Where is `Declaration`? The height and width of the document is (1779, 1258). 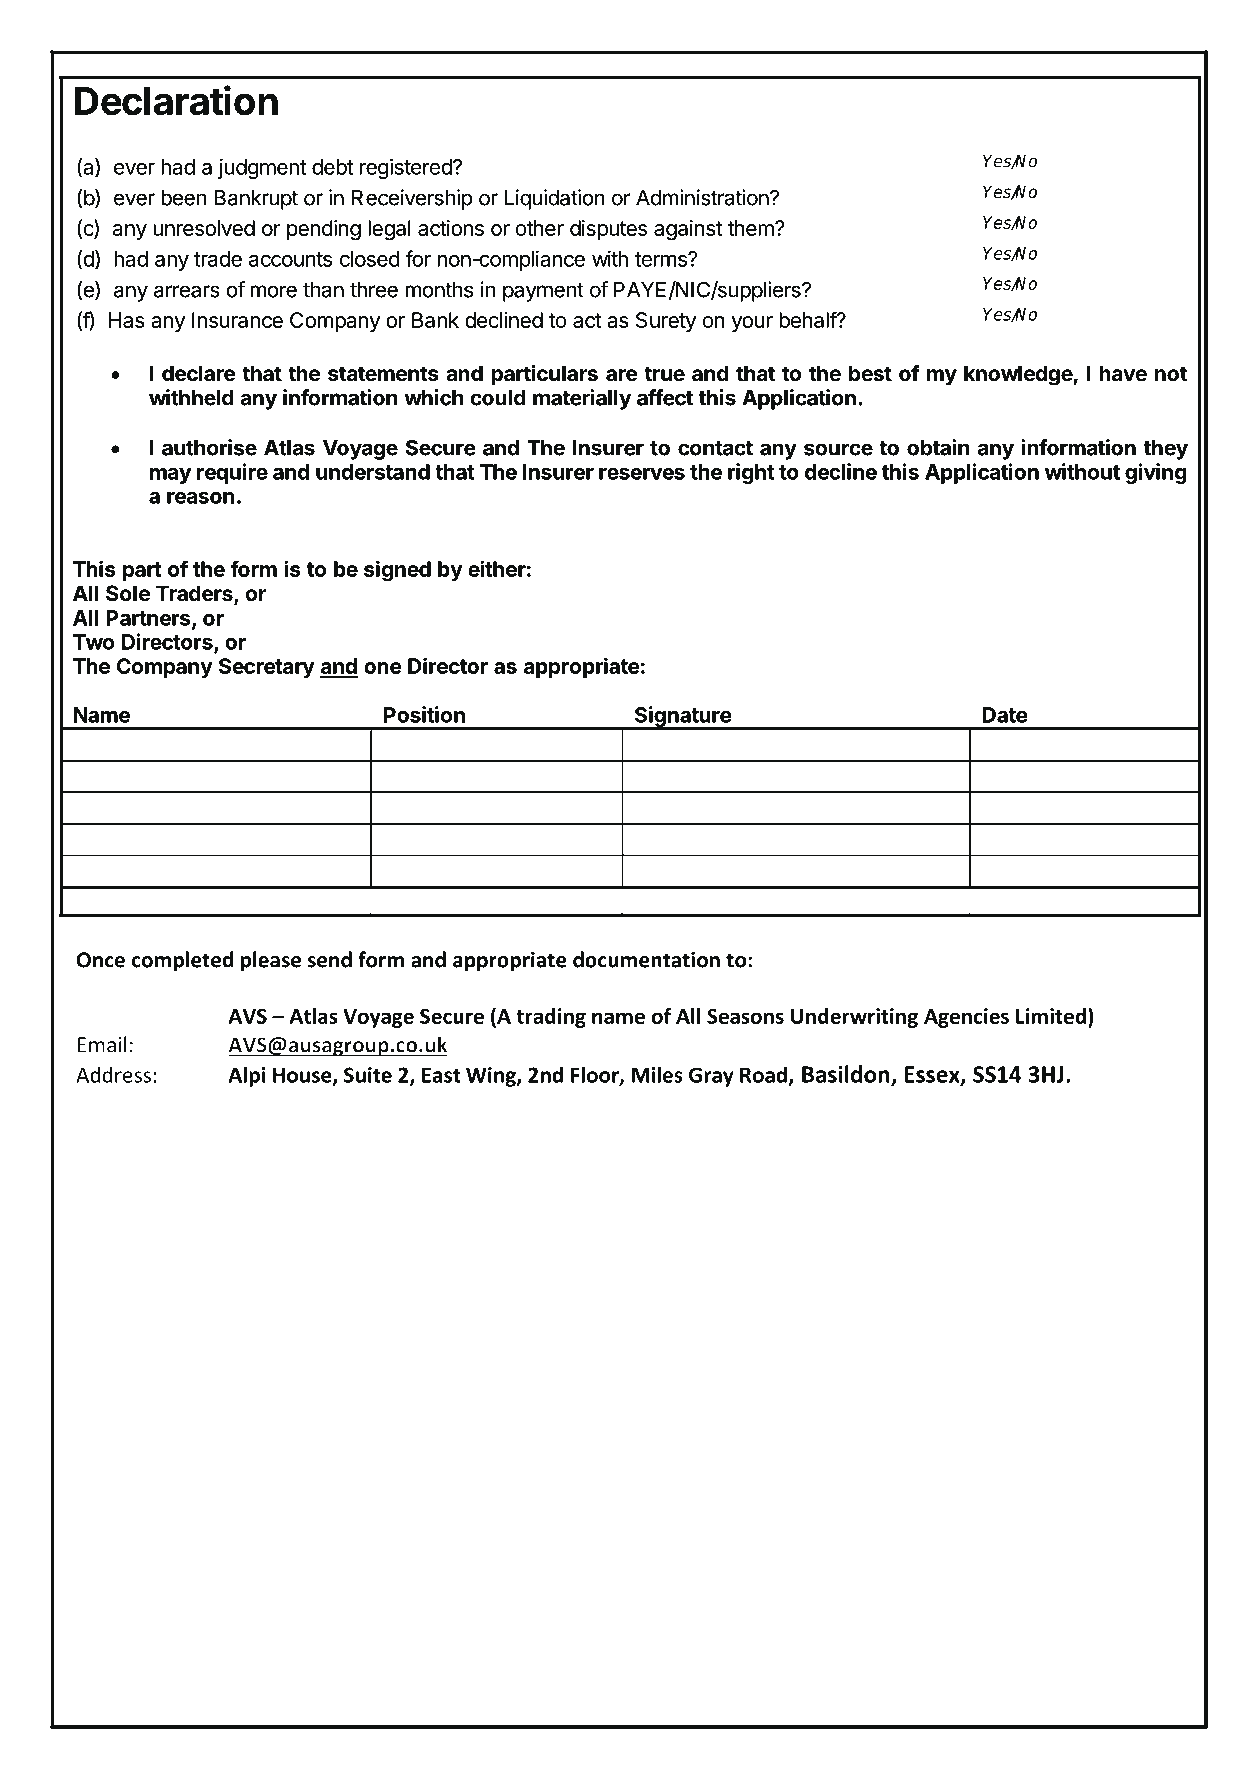
Declaration is located at coordinates (176, 100).
